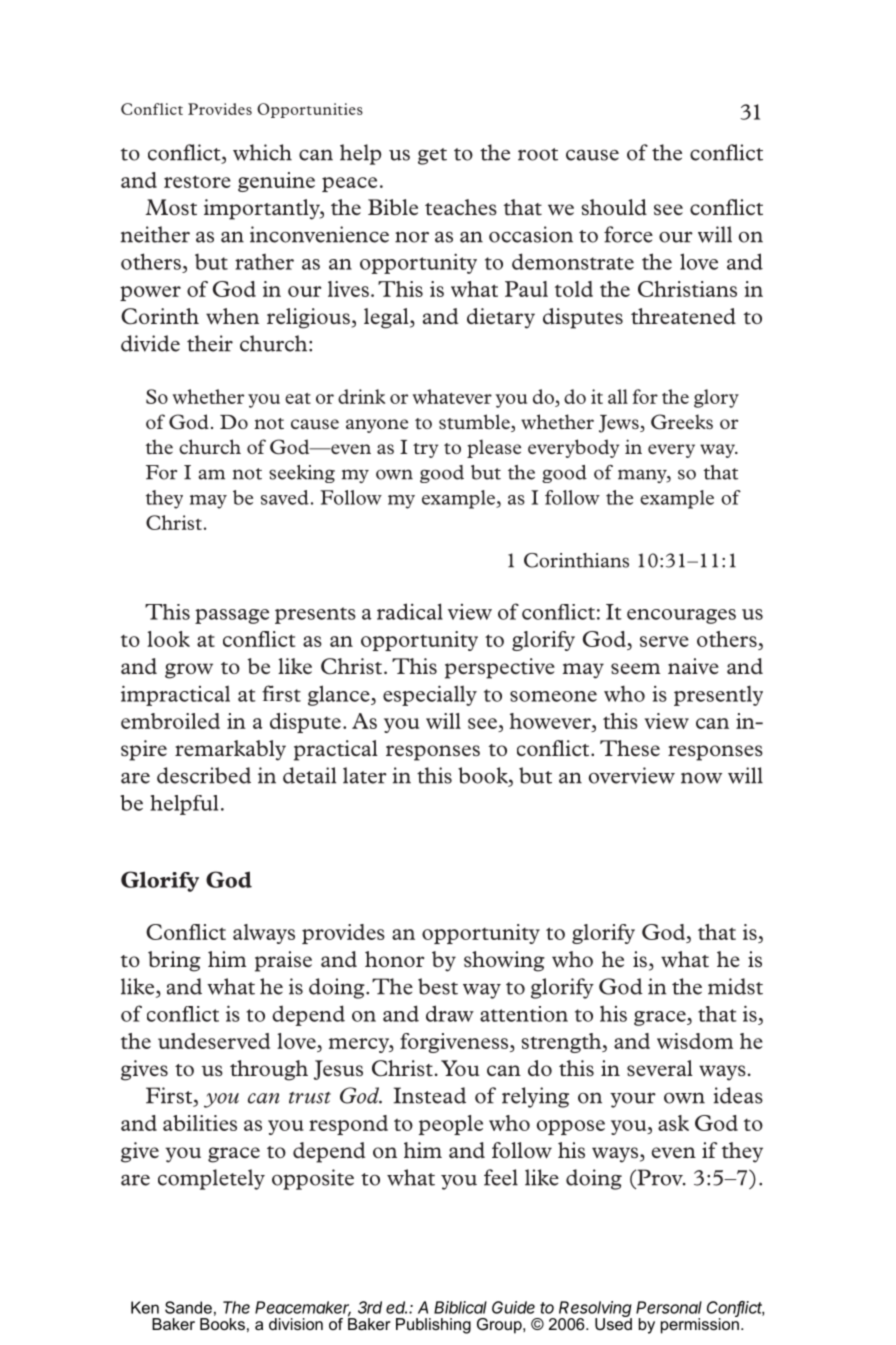  Describe the element at coordinates (669, 1307) in the screenshot. I see `Personal` at that location.
